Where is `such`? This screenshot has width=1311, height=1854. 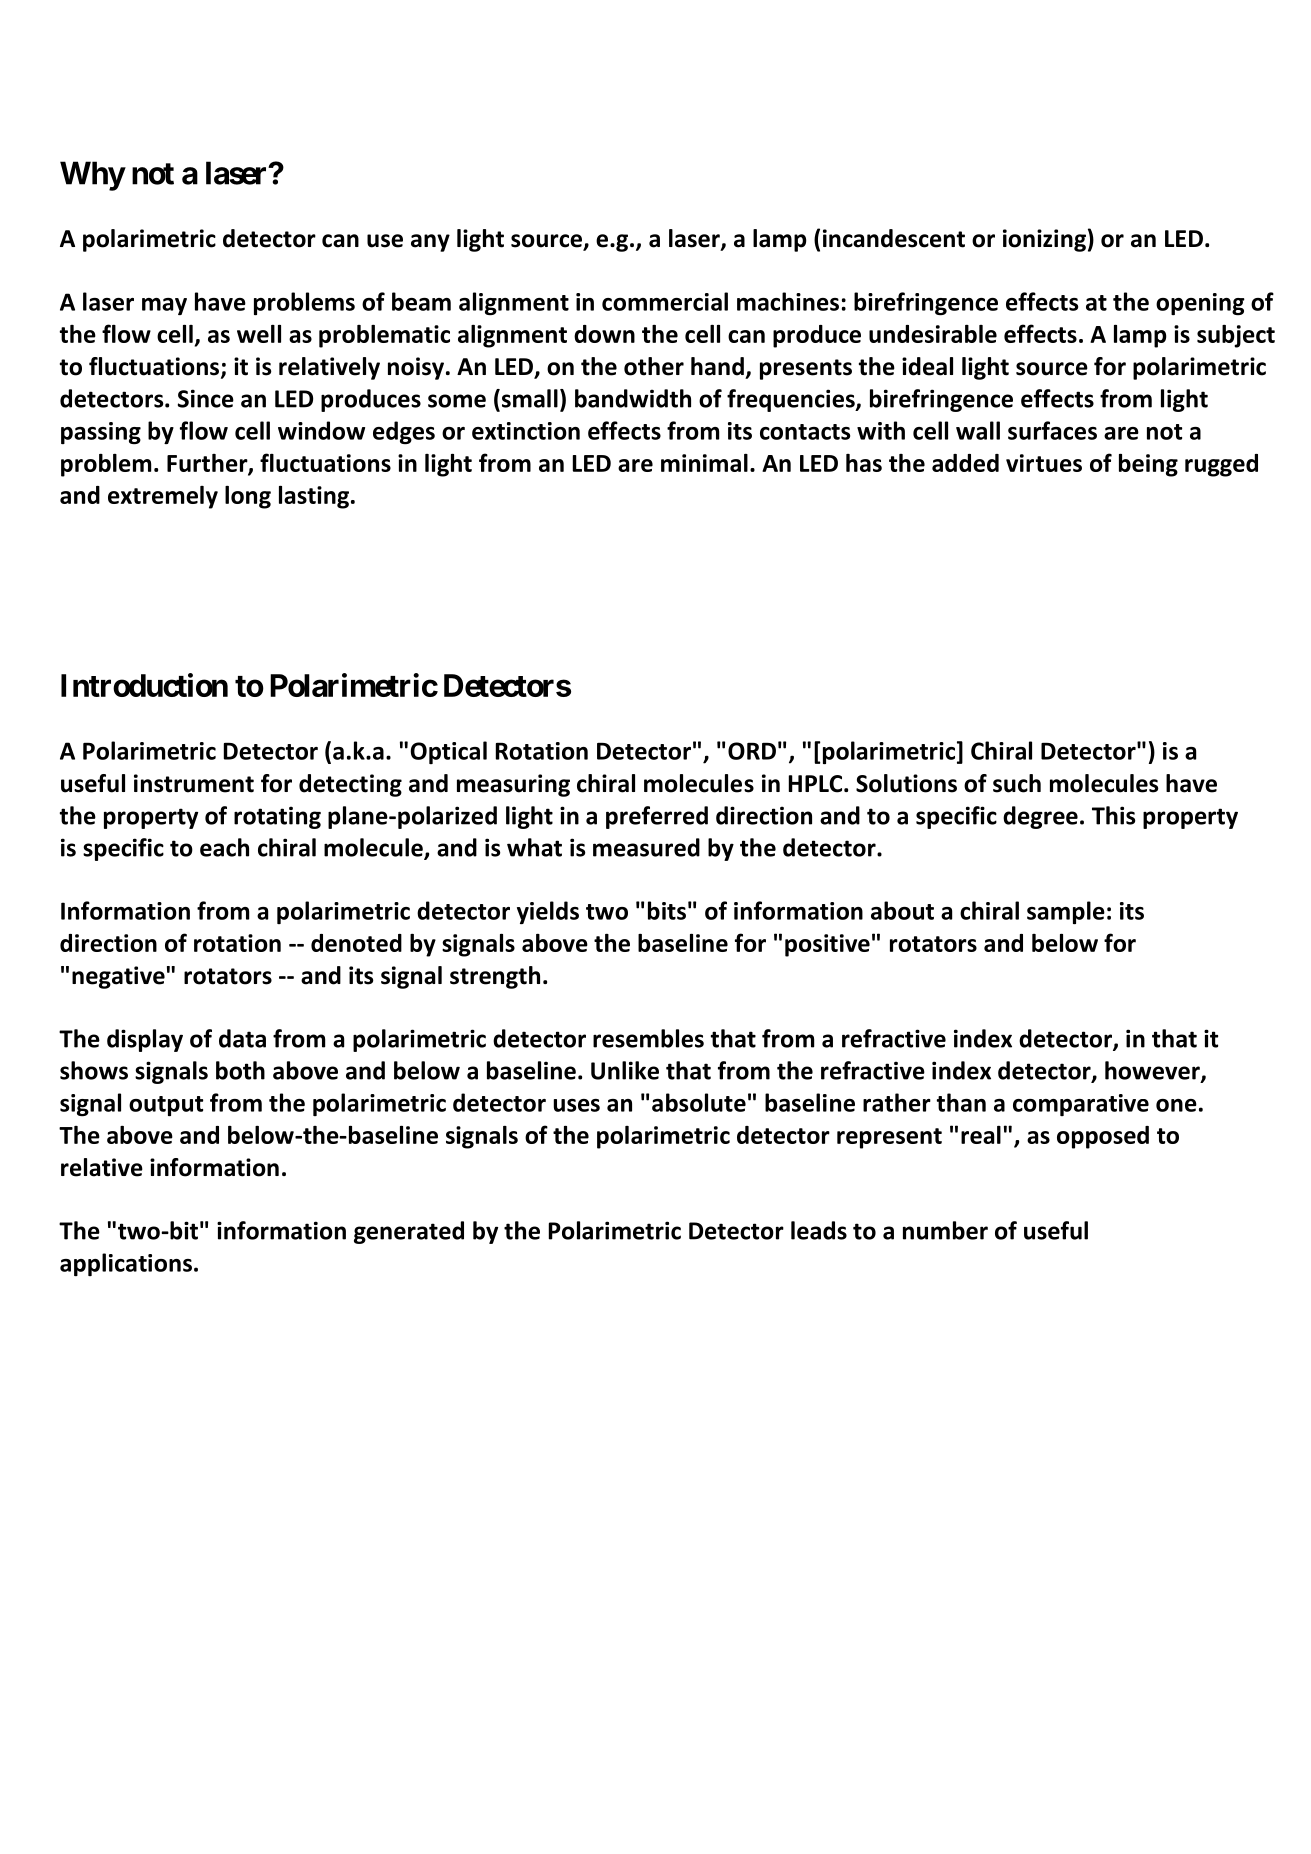 such is located at coordinates (1017, 783).
